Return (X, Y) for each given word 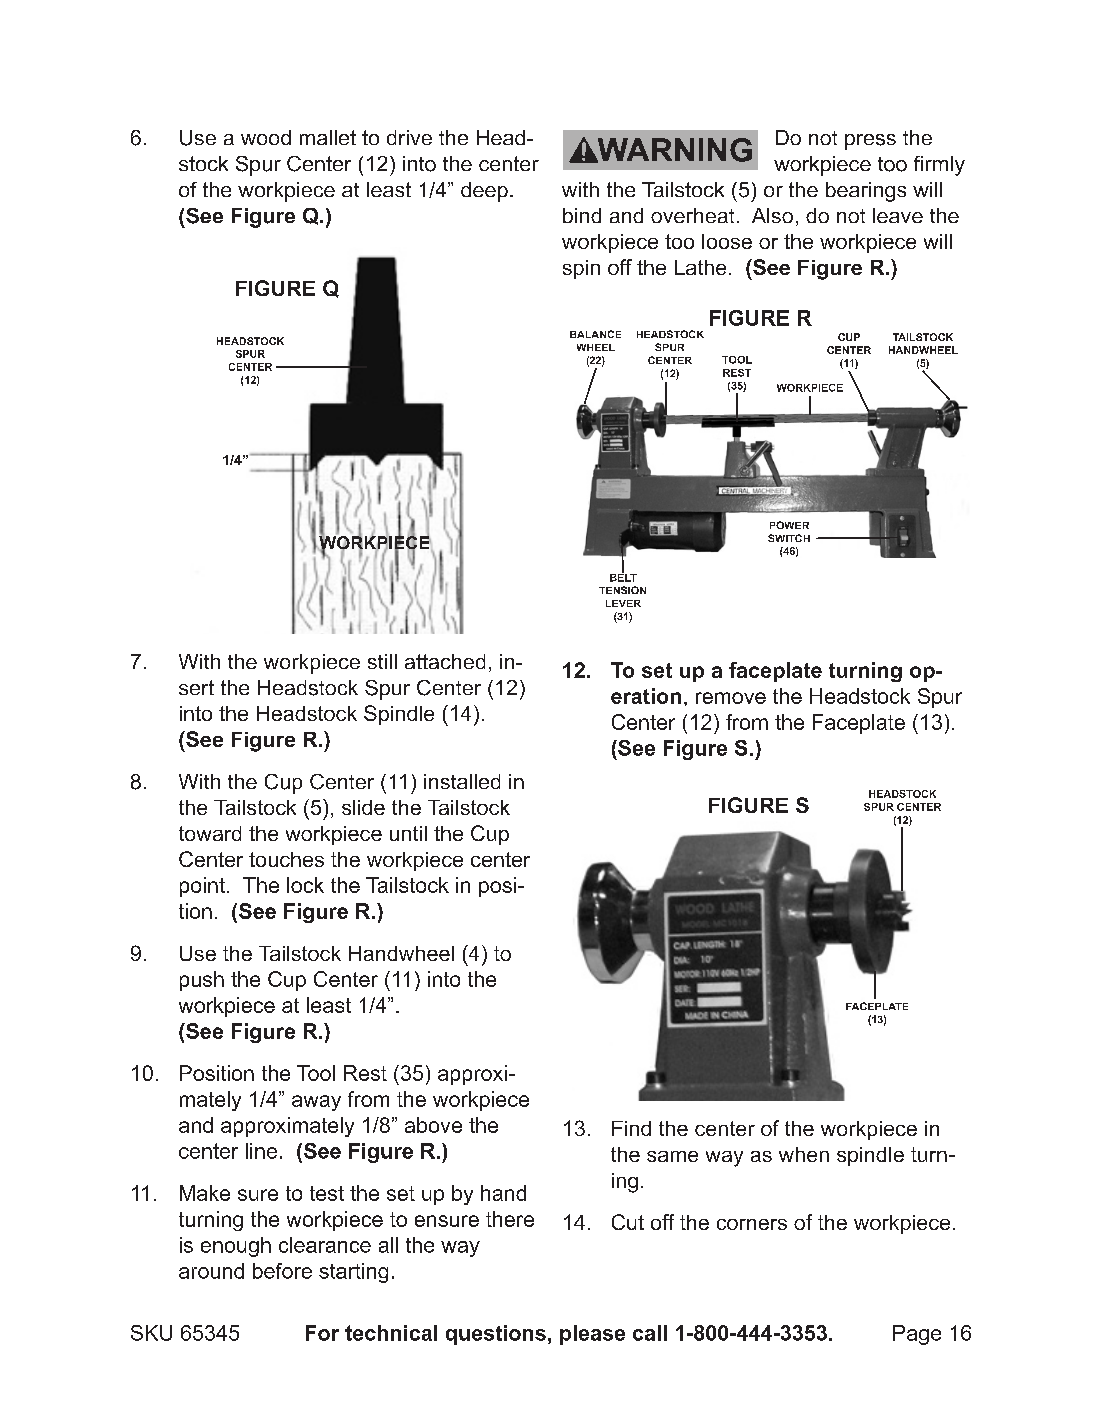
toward (210, 833)
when (804, 1154)
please (592, 1335)
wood (266, 137)
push (202, 981)
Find (631, 1128)
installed (462, 781)
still (382, 661)
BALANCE (595, 334)
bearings (866, 192)
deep (484, 192)
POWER (789, 525)
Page (917, 1335)
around (211, 1271)
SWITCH (789, 538)
